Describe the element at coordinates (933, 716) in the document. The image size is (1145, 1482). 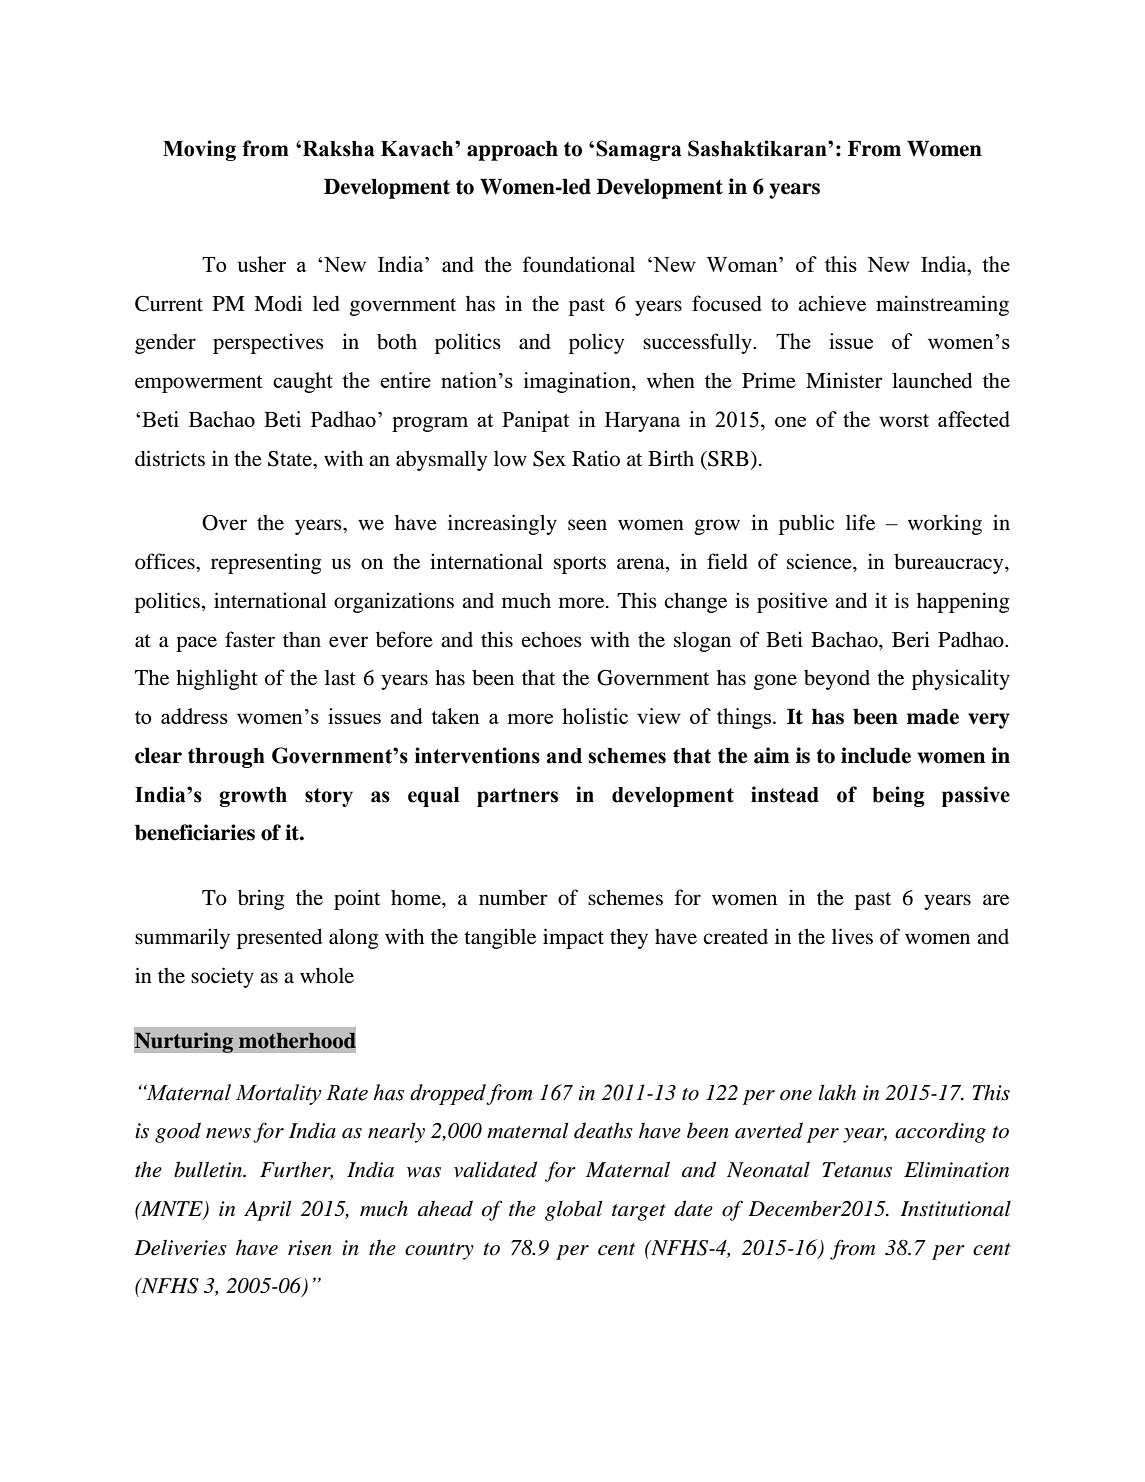
I see `made` at that location.
